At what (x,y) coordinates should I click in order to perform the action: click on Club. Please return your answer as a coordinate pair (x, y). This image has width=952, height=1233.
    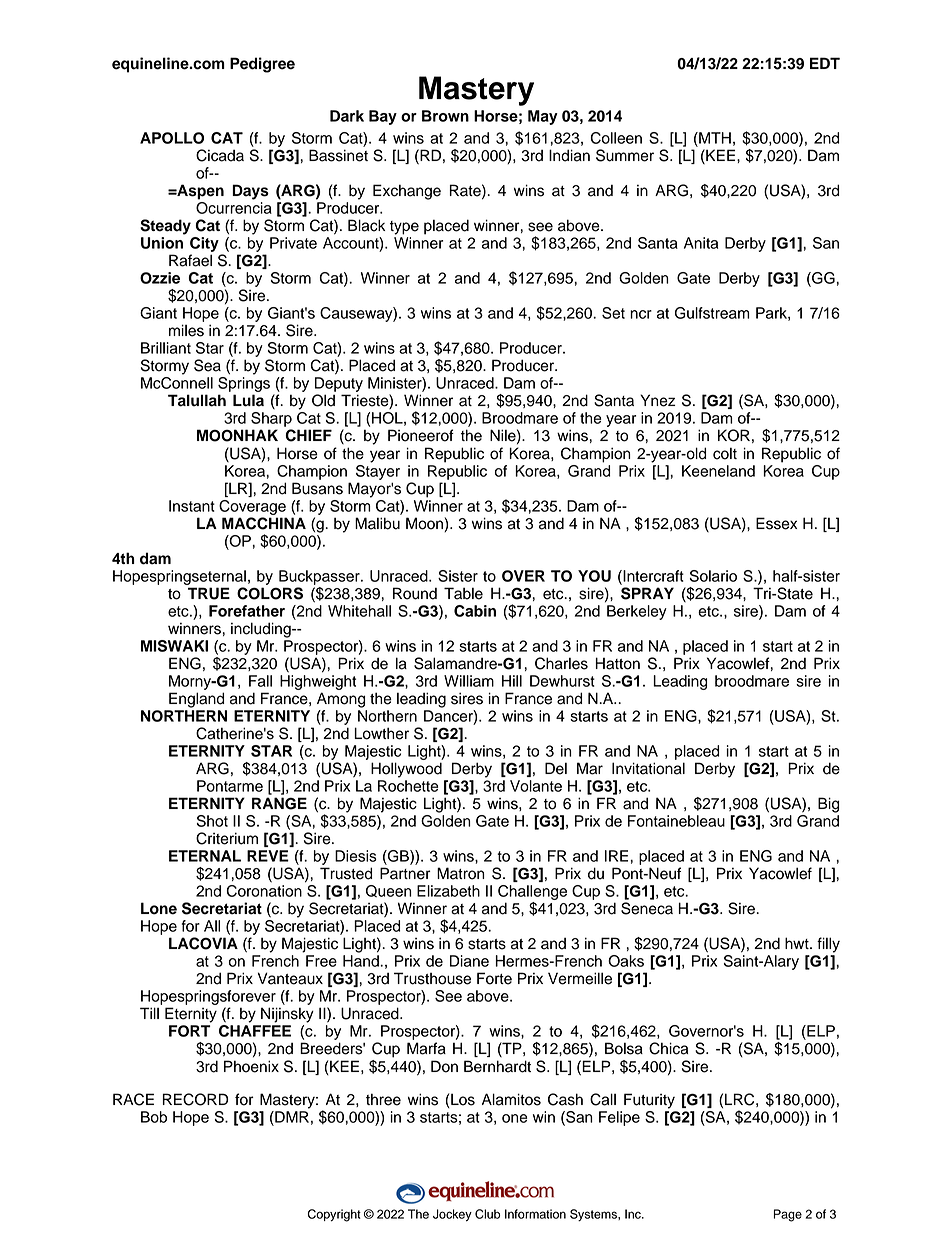
    Looking at the image, I should click on (487, 1214).
